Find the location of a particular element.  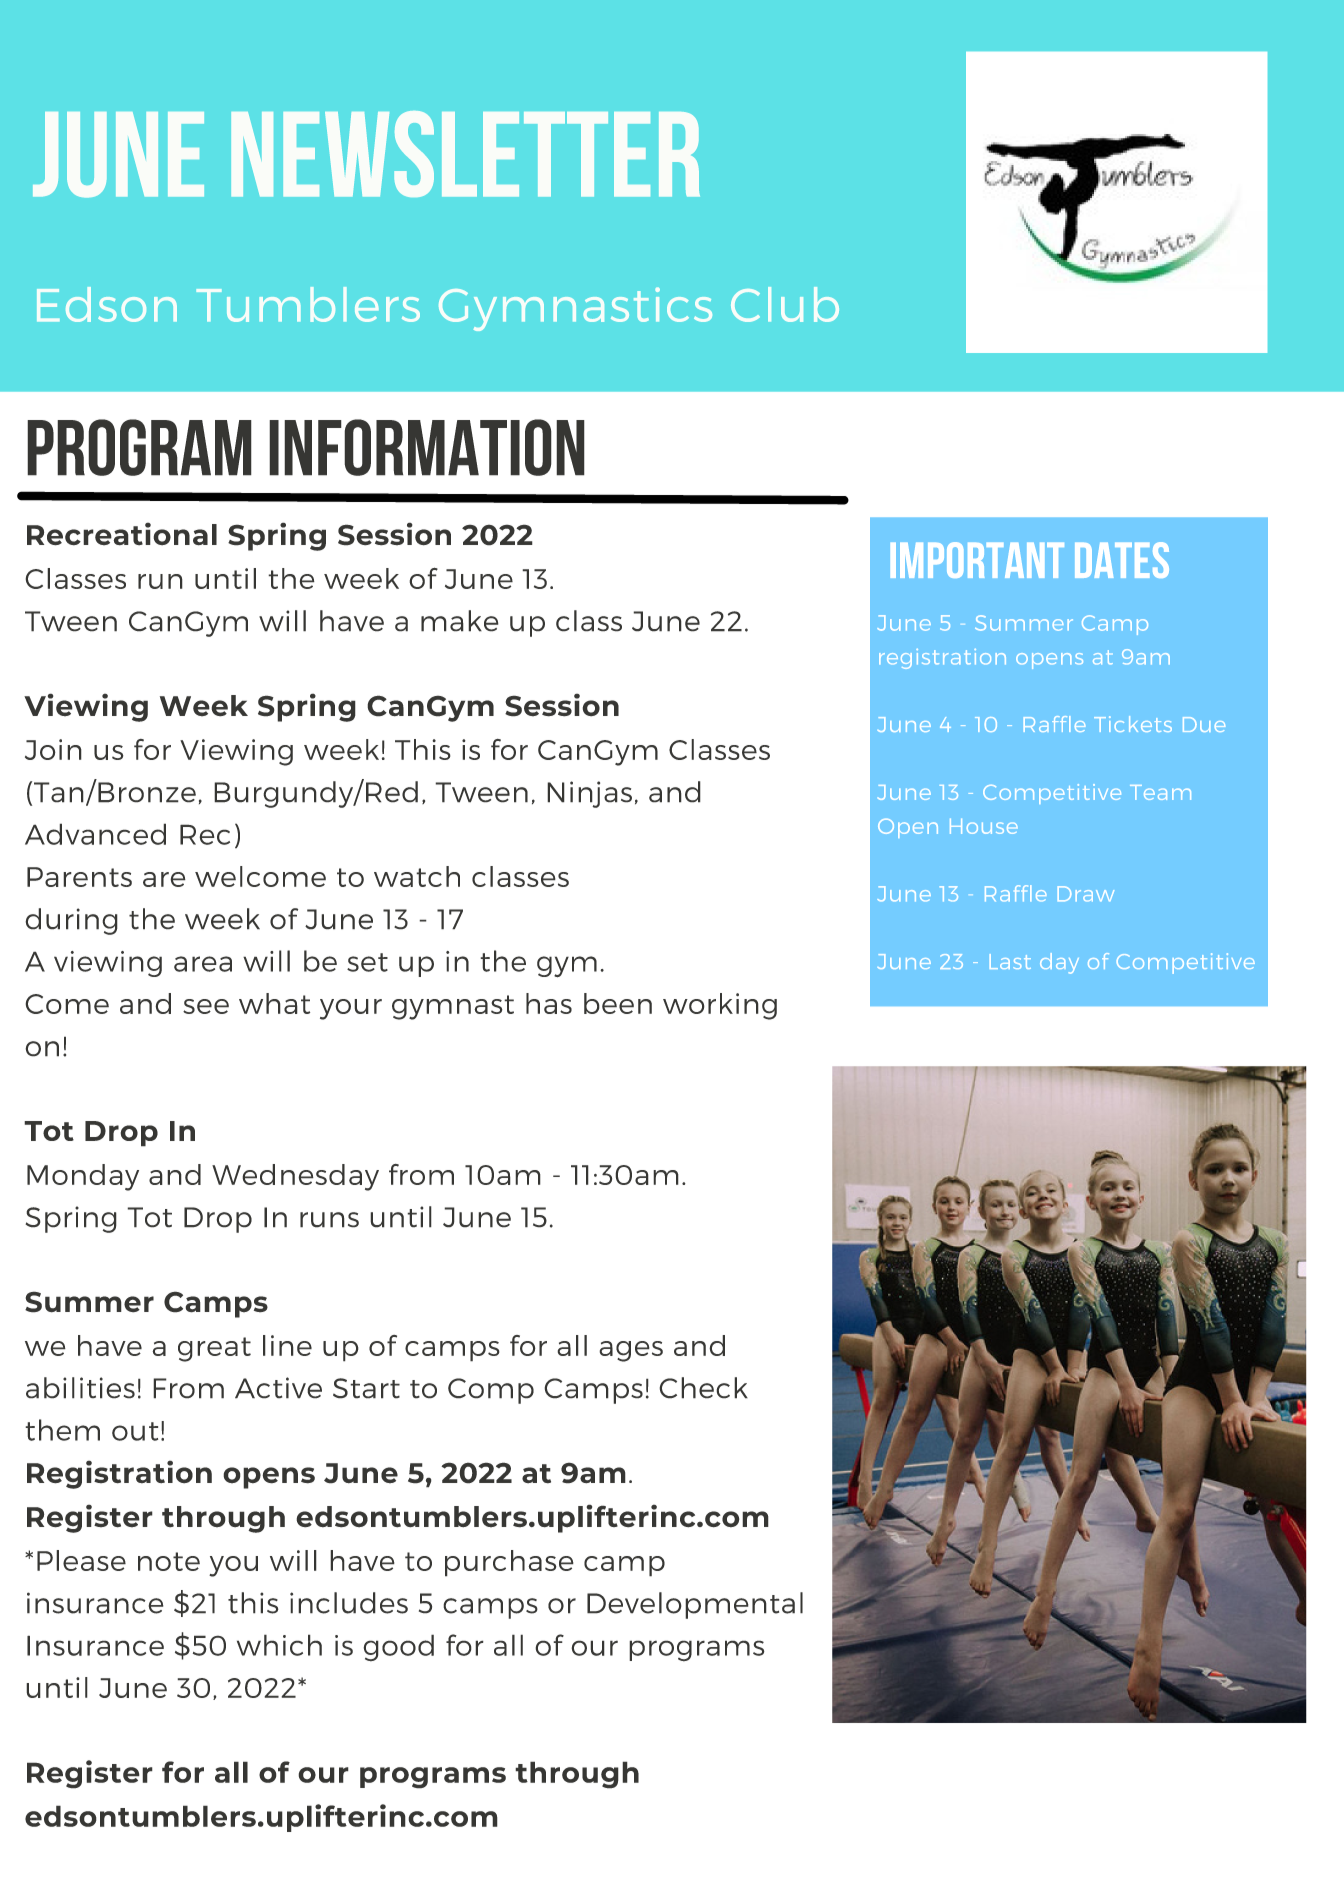

Developmental is located at coordinates (695, 1605).
